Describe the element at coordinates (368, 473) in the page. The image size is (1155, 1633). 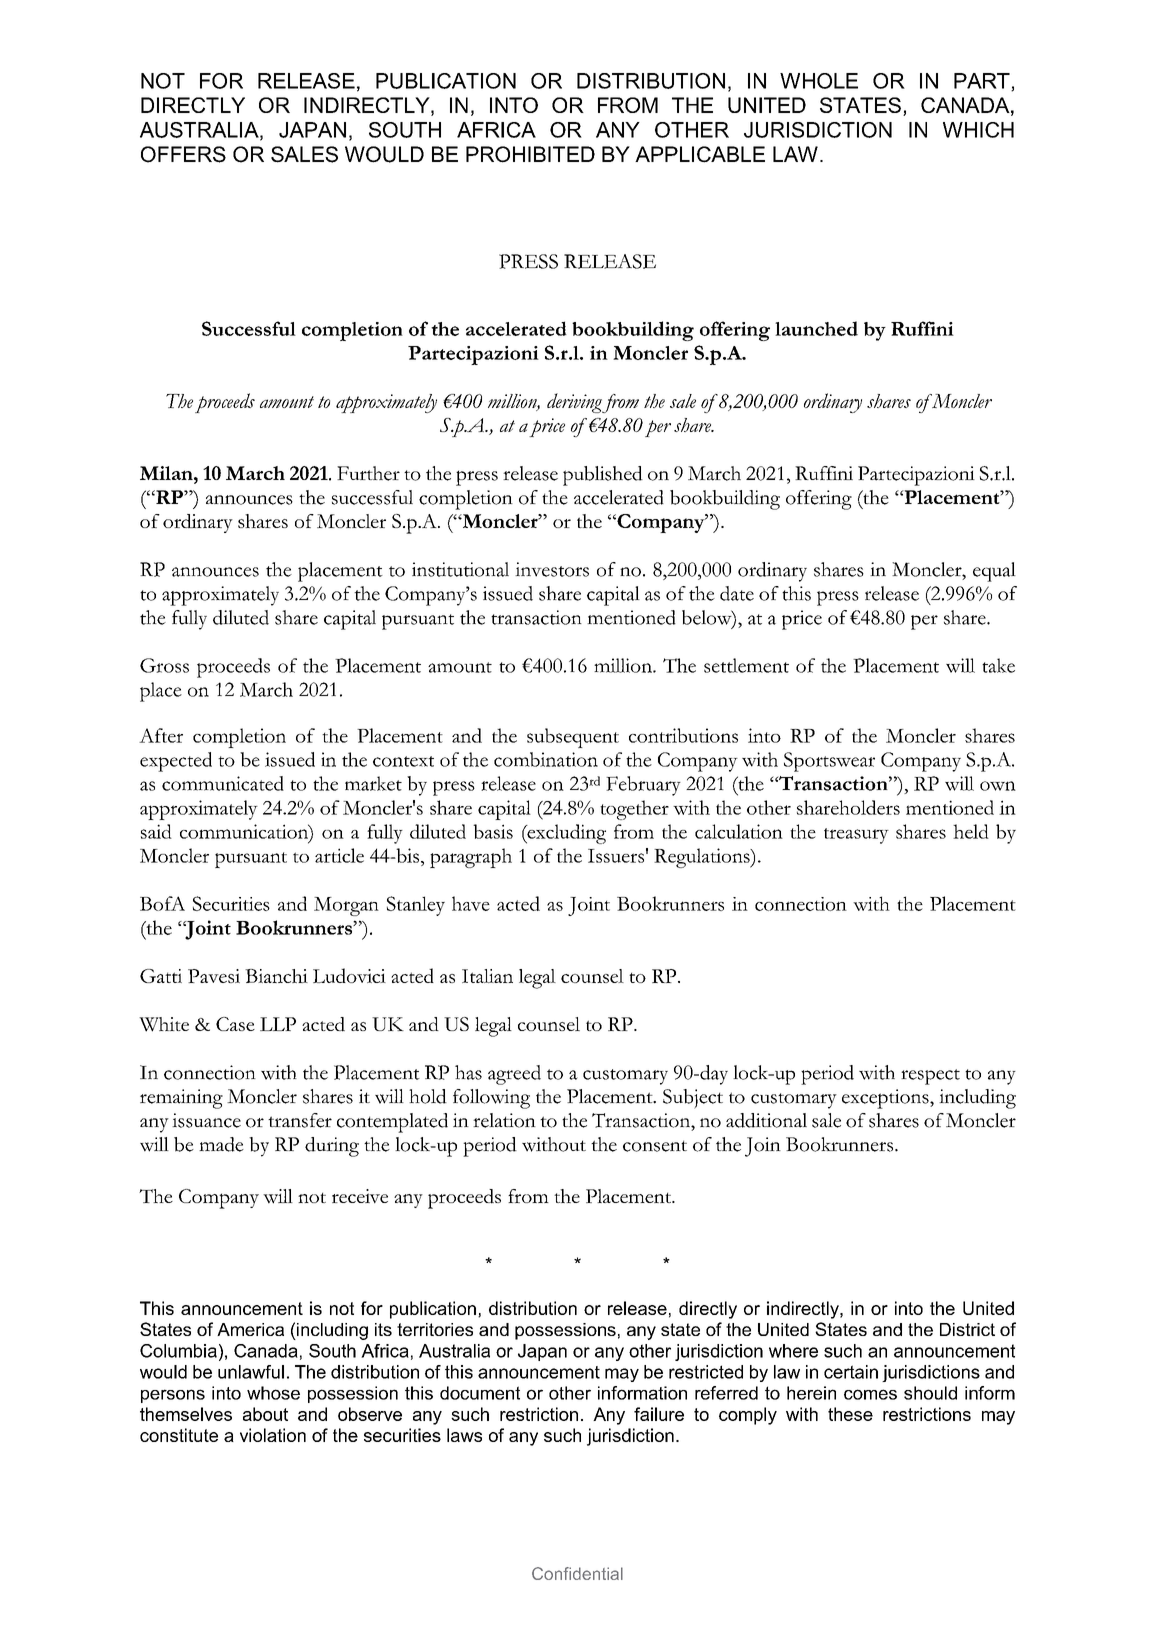
I see `Further` at that location.
